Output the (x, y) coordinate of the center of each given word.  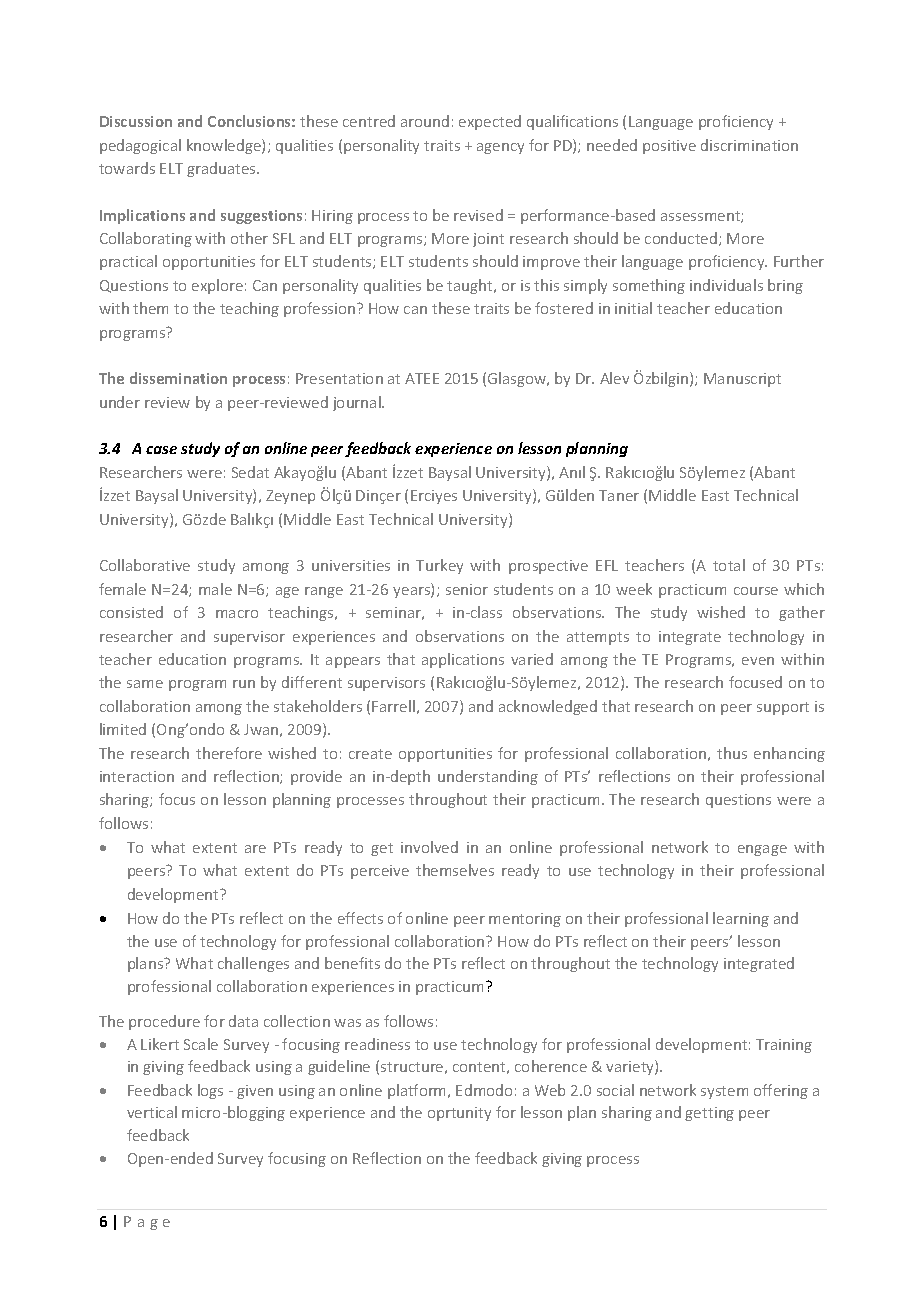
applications (463, 660)
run (244, 684)
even (758, 661)
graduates (222, 169)
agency (500, 148)
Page (147, 1223)
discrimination (749, 145)
